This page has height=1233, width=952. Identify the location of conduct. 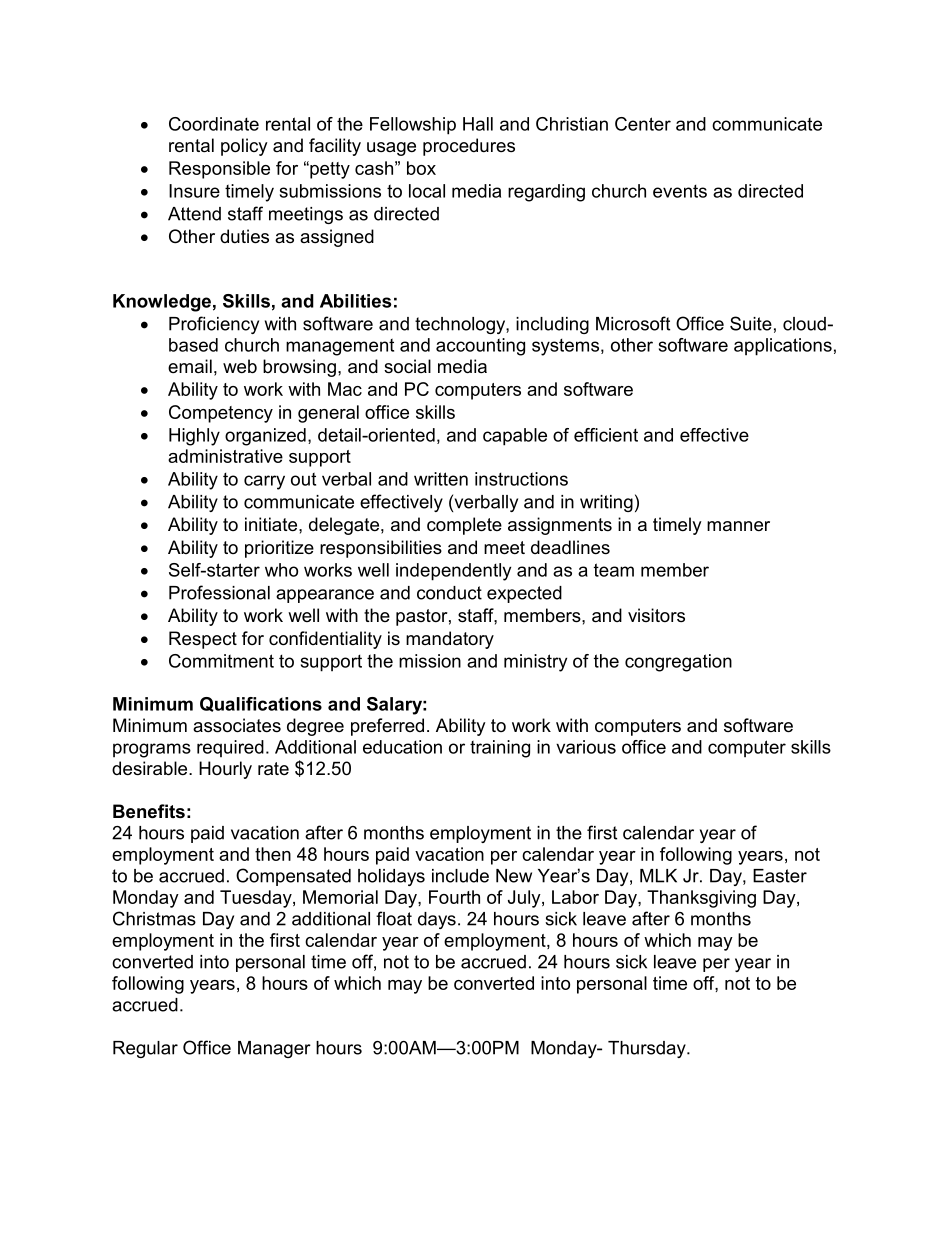
(449, 593).
